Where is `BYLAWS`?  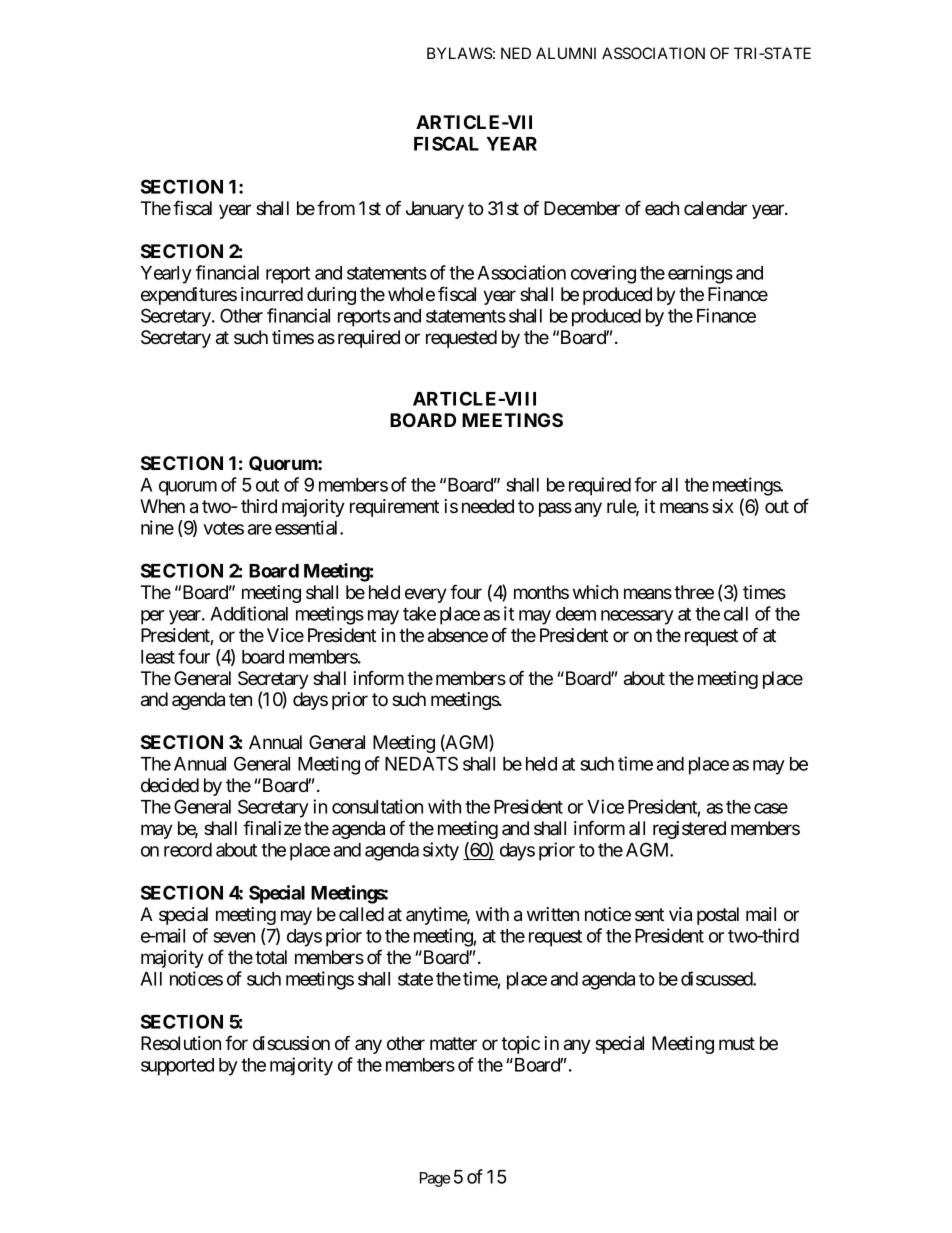 BYLAWS is located at coordinates (459, 53).
